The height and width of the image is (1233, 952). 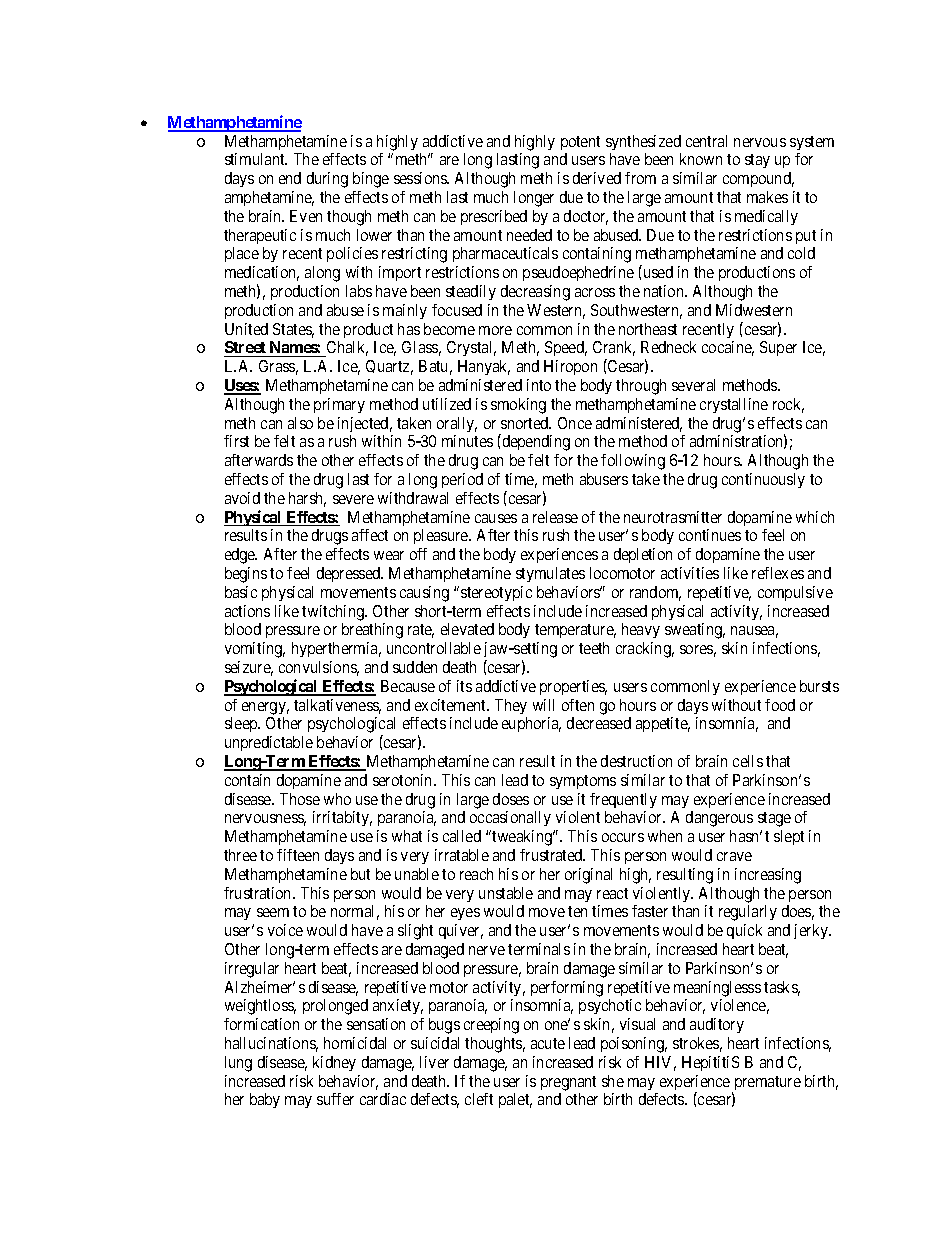 What do you see at coordinates (300, 799) in the image?
I see `Those` at bounding box center [300, 799].
